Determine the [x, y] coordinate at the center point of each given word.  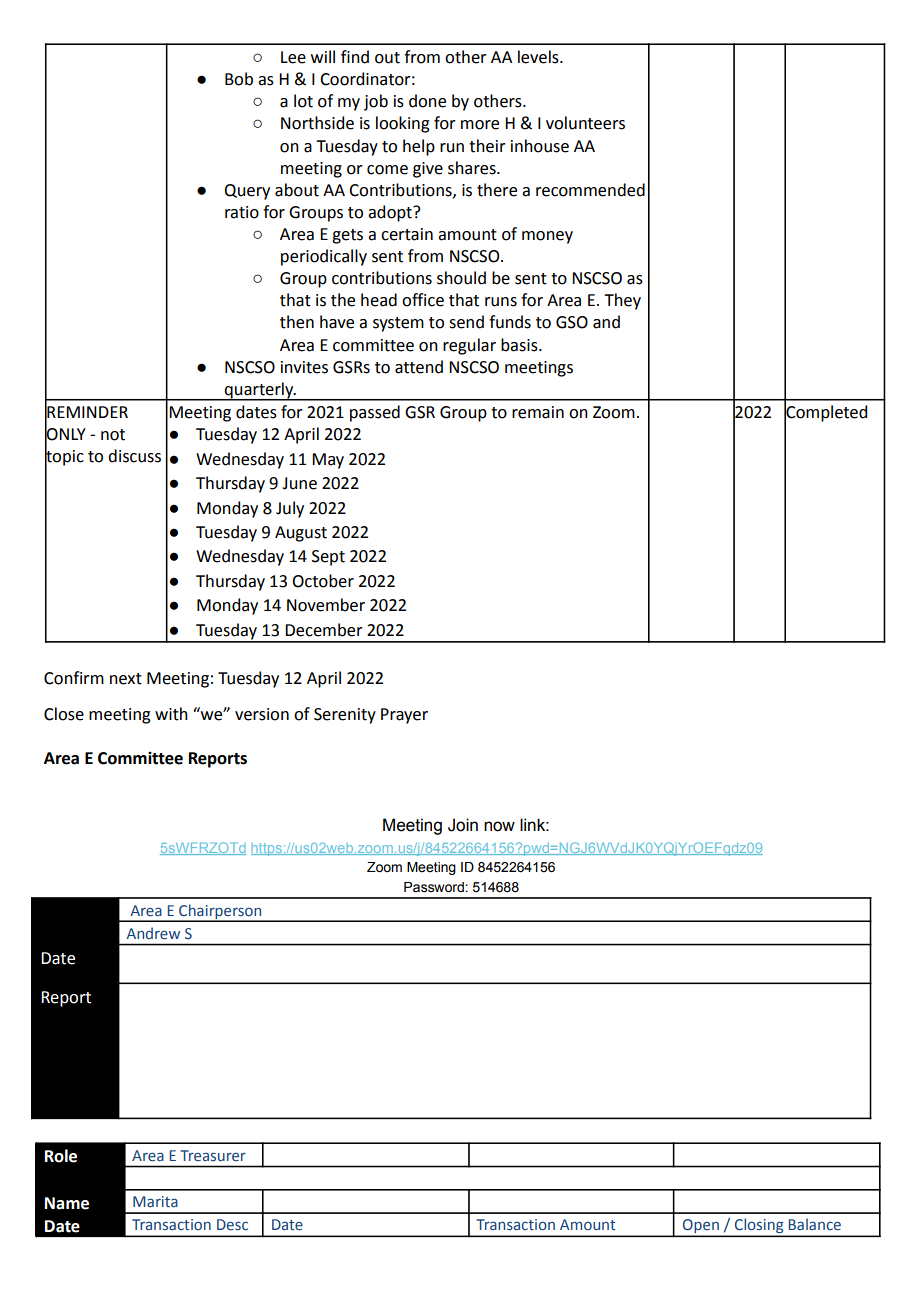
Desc [232, 1225]
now [499, 826]
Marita [155, 1202]
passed [375, 413]
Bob [239, 79]
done [427, 101]
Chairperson [220, 913]
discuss [134, 456]
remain [538, 412]
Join [463, 825]
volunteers [585, 123]
